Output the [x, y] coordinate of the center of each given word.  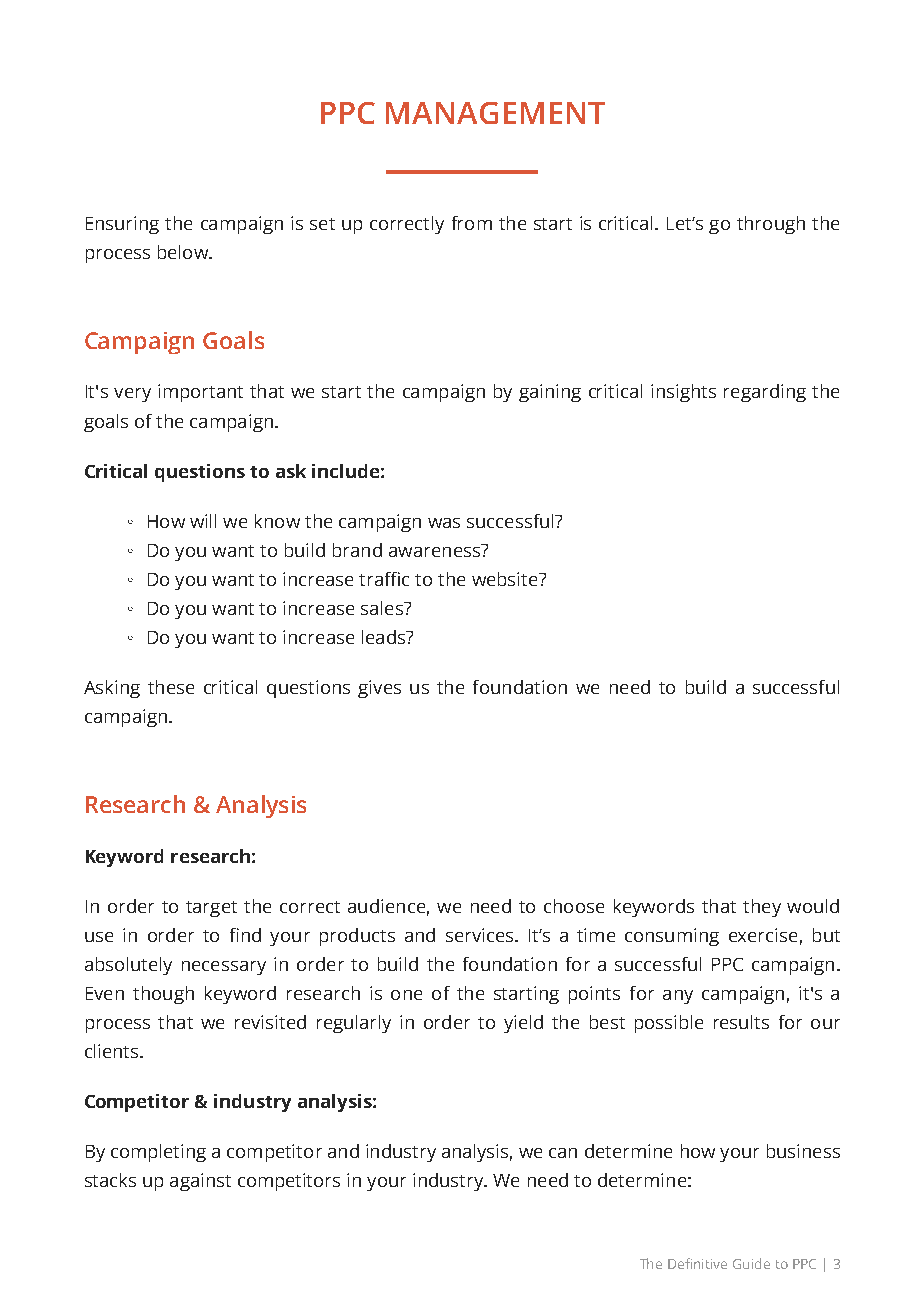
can [563, 1153]
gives [379, 689]
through [771, 225]
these [171, 687]
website [506, 579]
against [200, 1182]
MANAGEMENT [495, 113]
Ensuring [122, 225]
